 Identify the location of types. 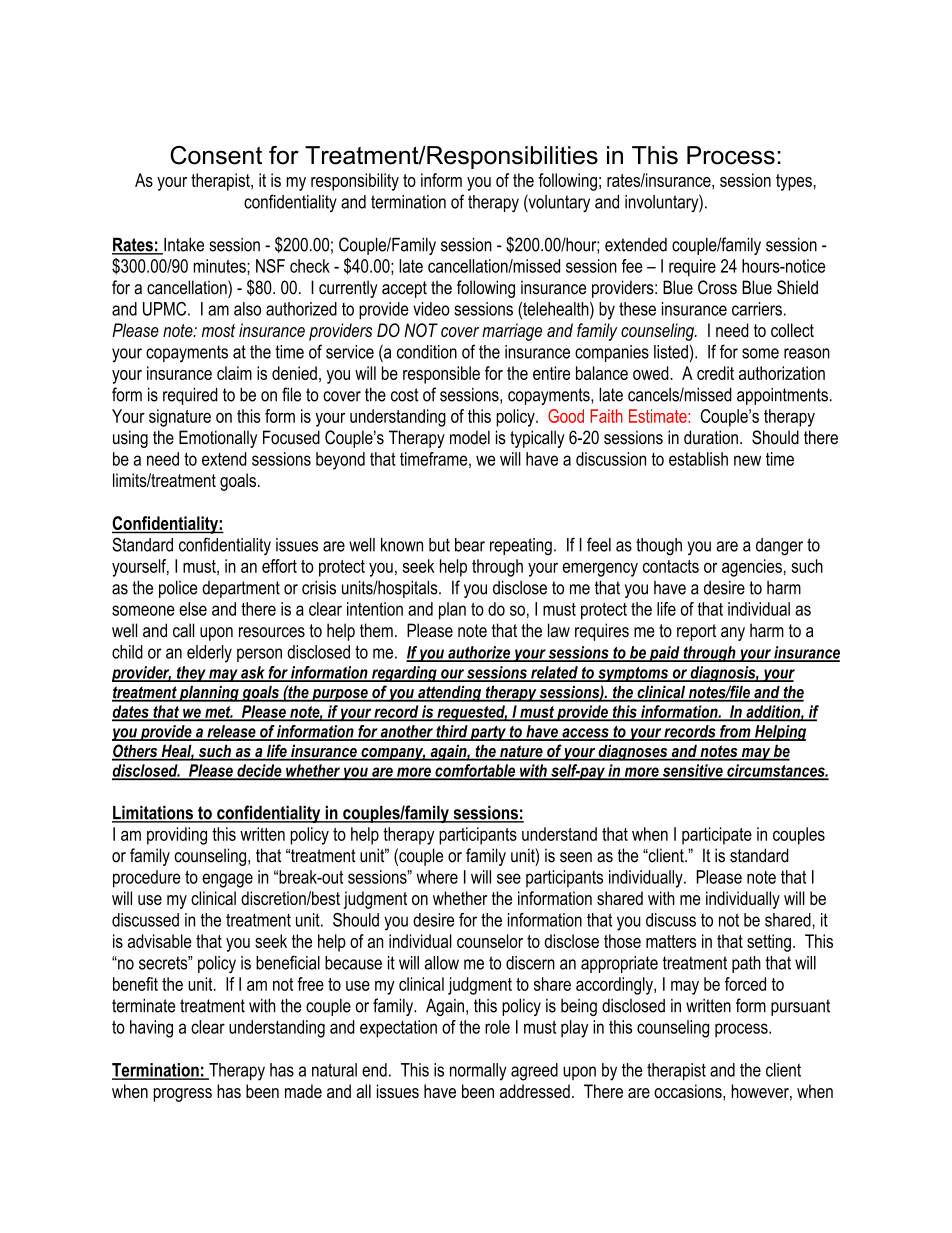
(794, 182).
